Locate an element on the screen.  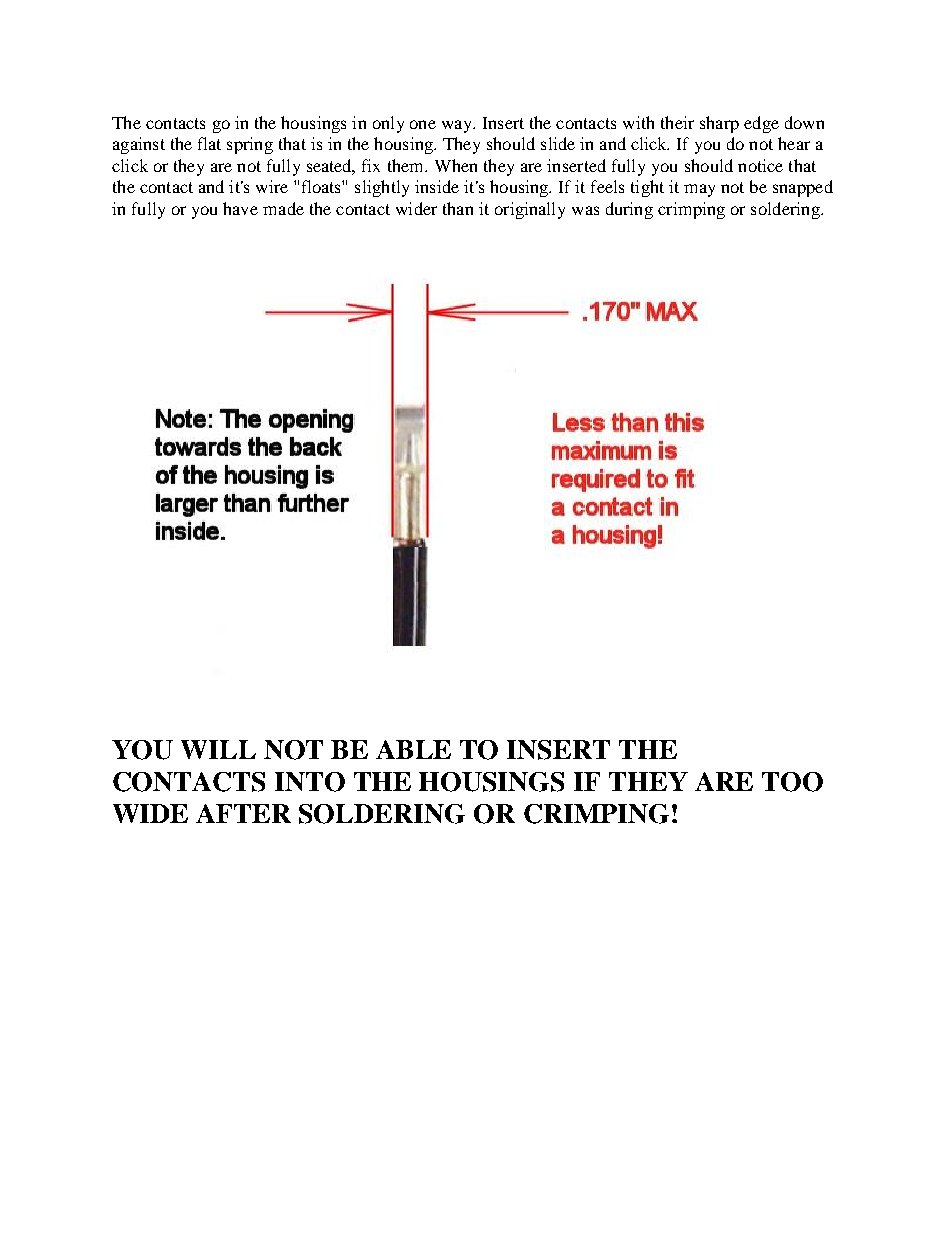
TOO is located at coordinates (792, 782).
